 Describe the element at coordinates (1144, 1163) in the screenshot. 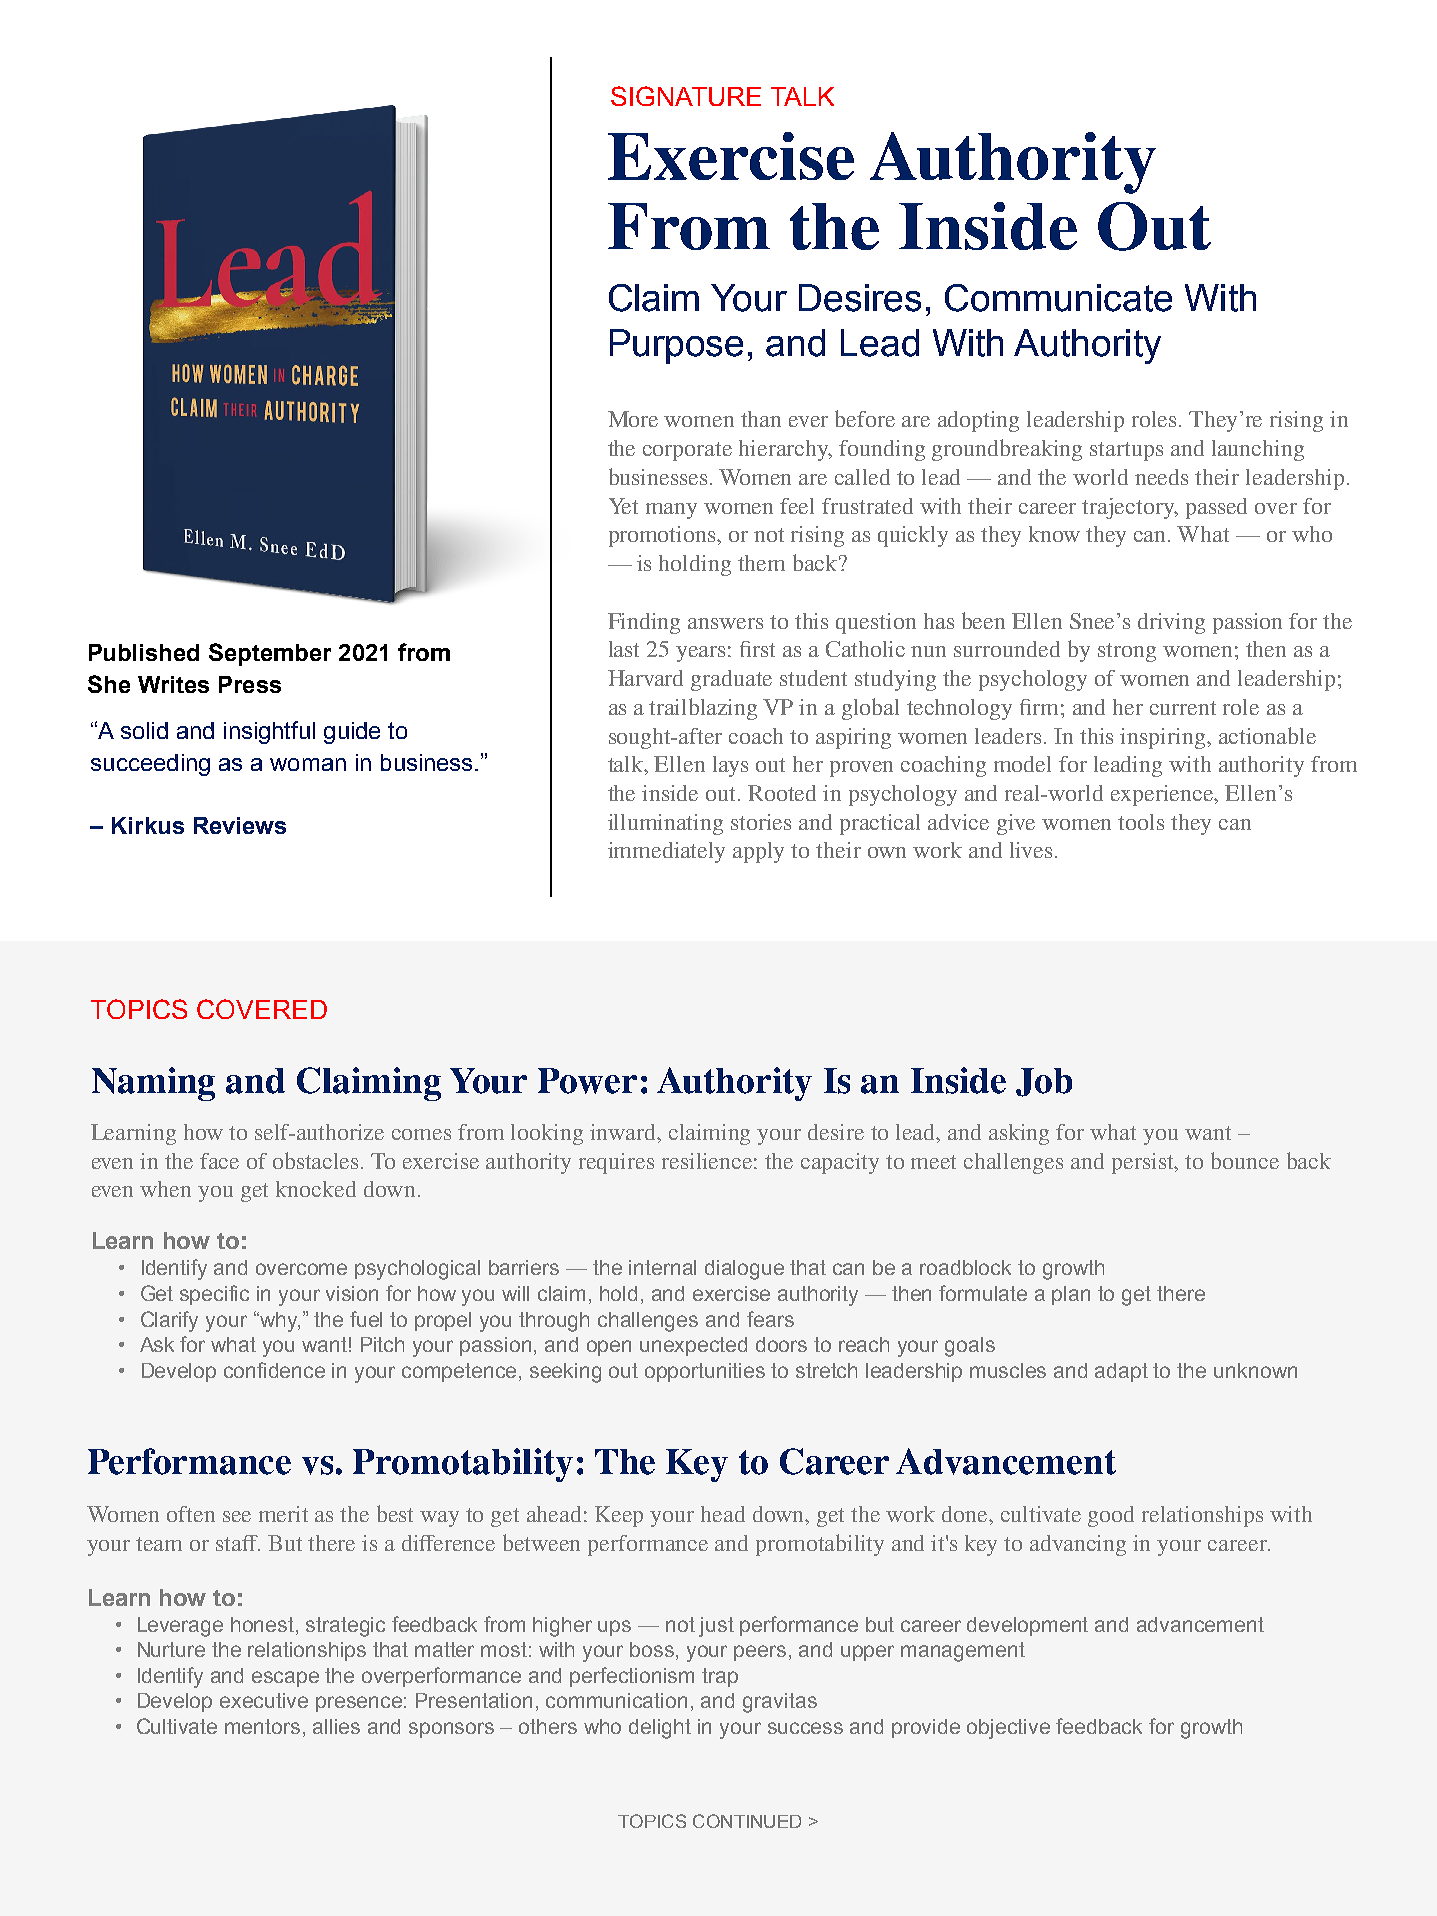

I see `persist` at that location.
